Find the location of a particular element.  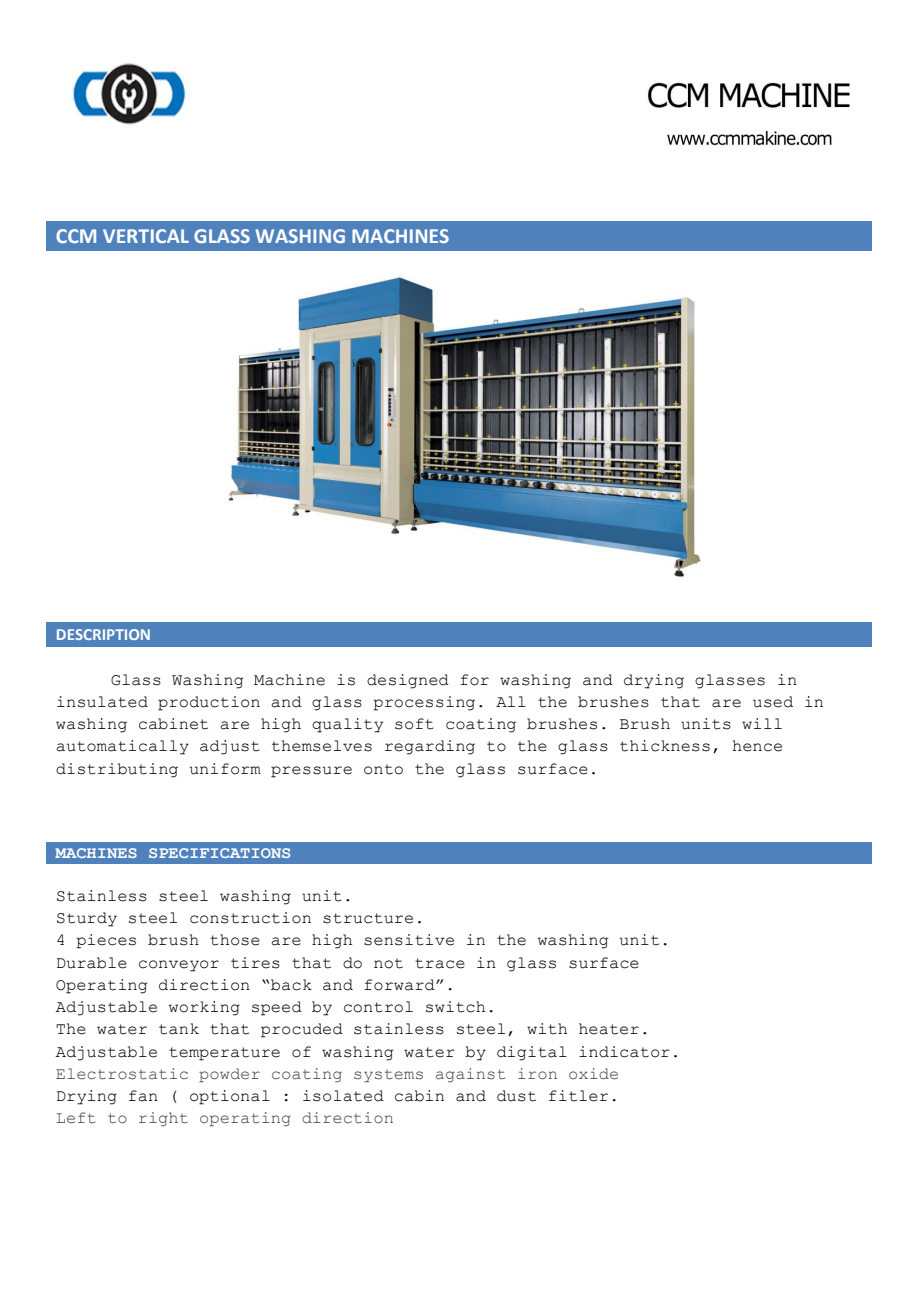

DESCRIPTION is located at coordinates (103, 634).
